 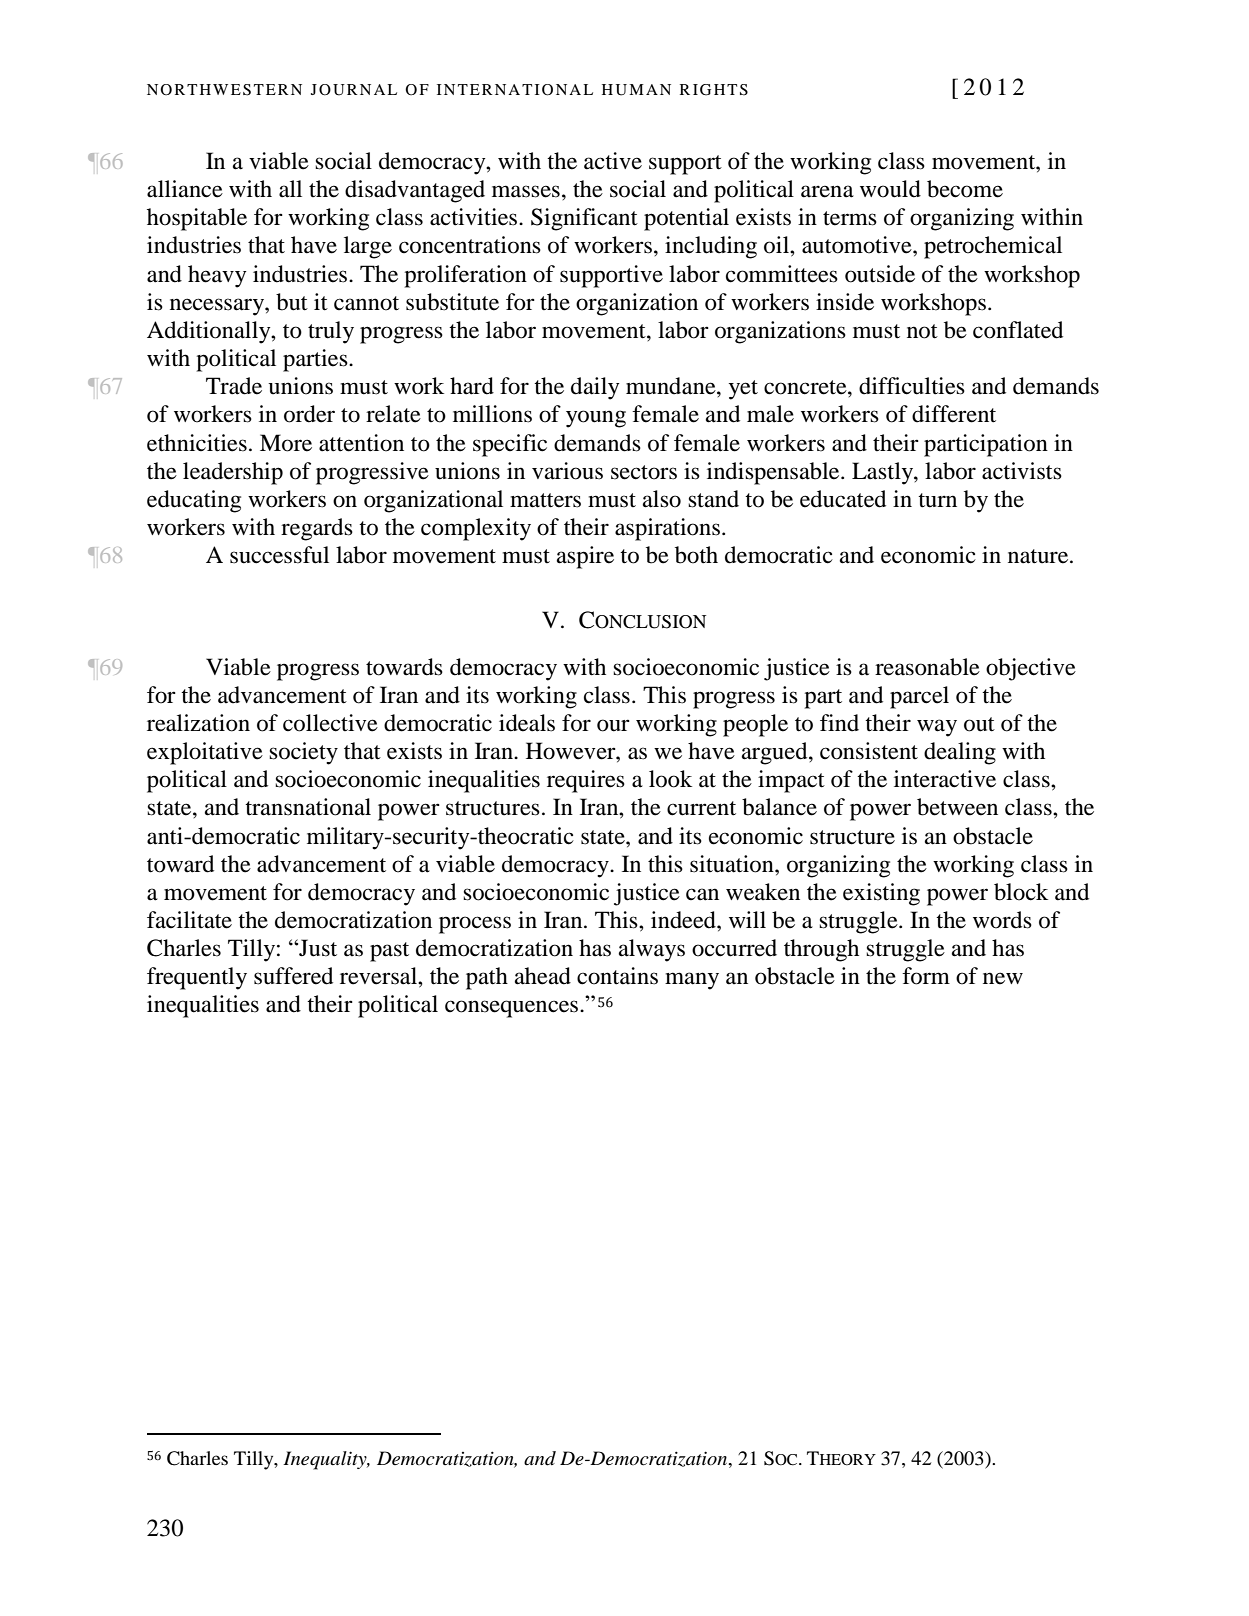 I want to click on sectors, so click(x=644, y=472).
